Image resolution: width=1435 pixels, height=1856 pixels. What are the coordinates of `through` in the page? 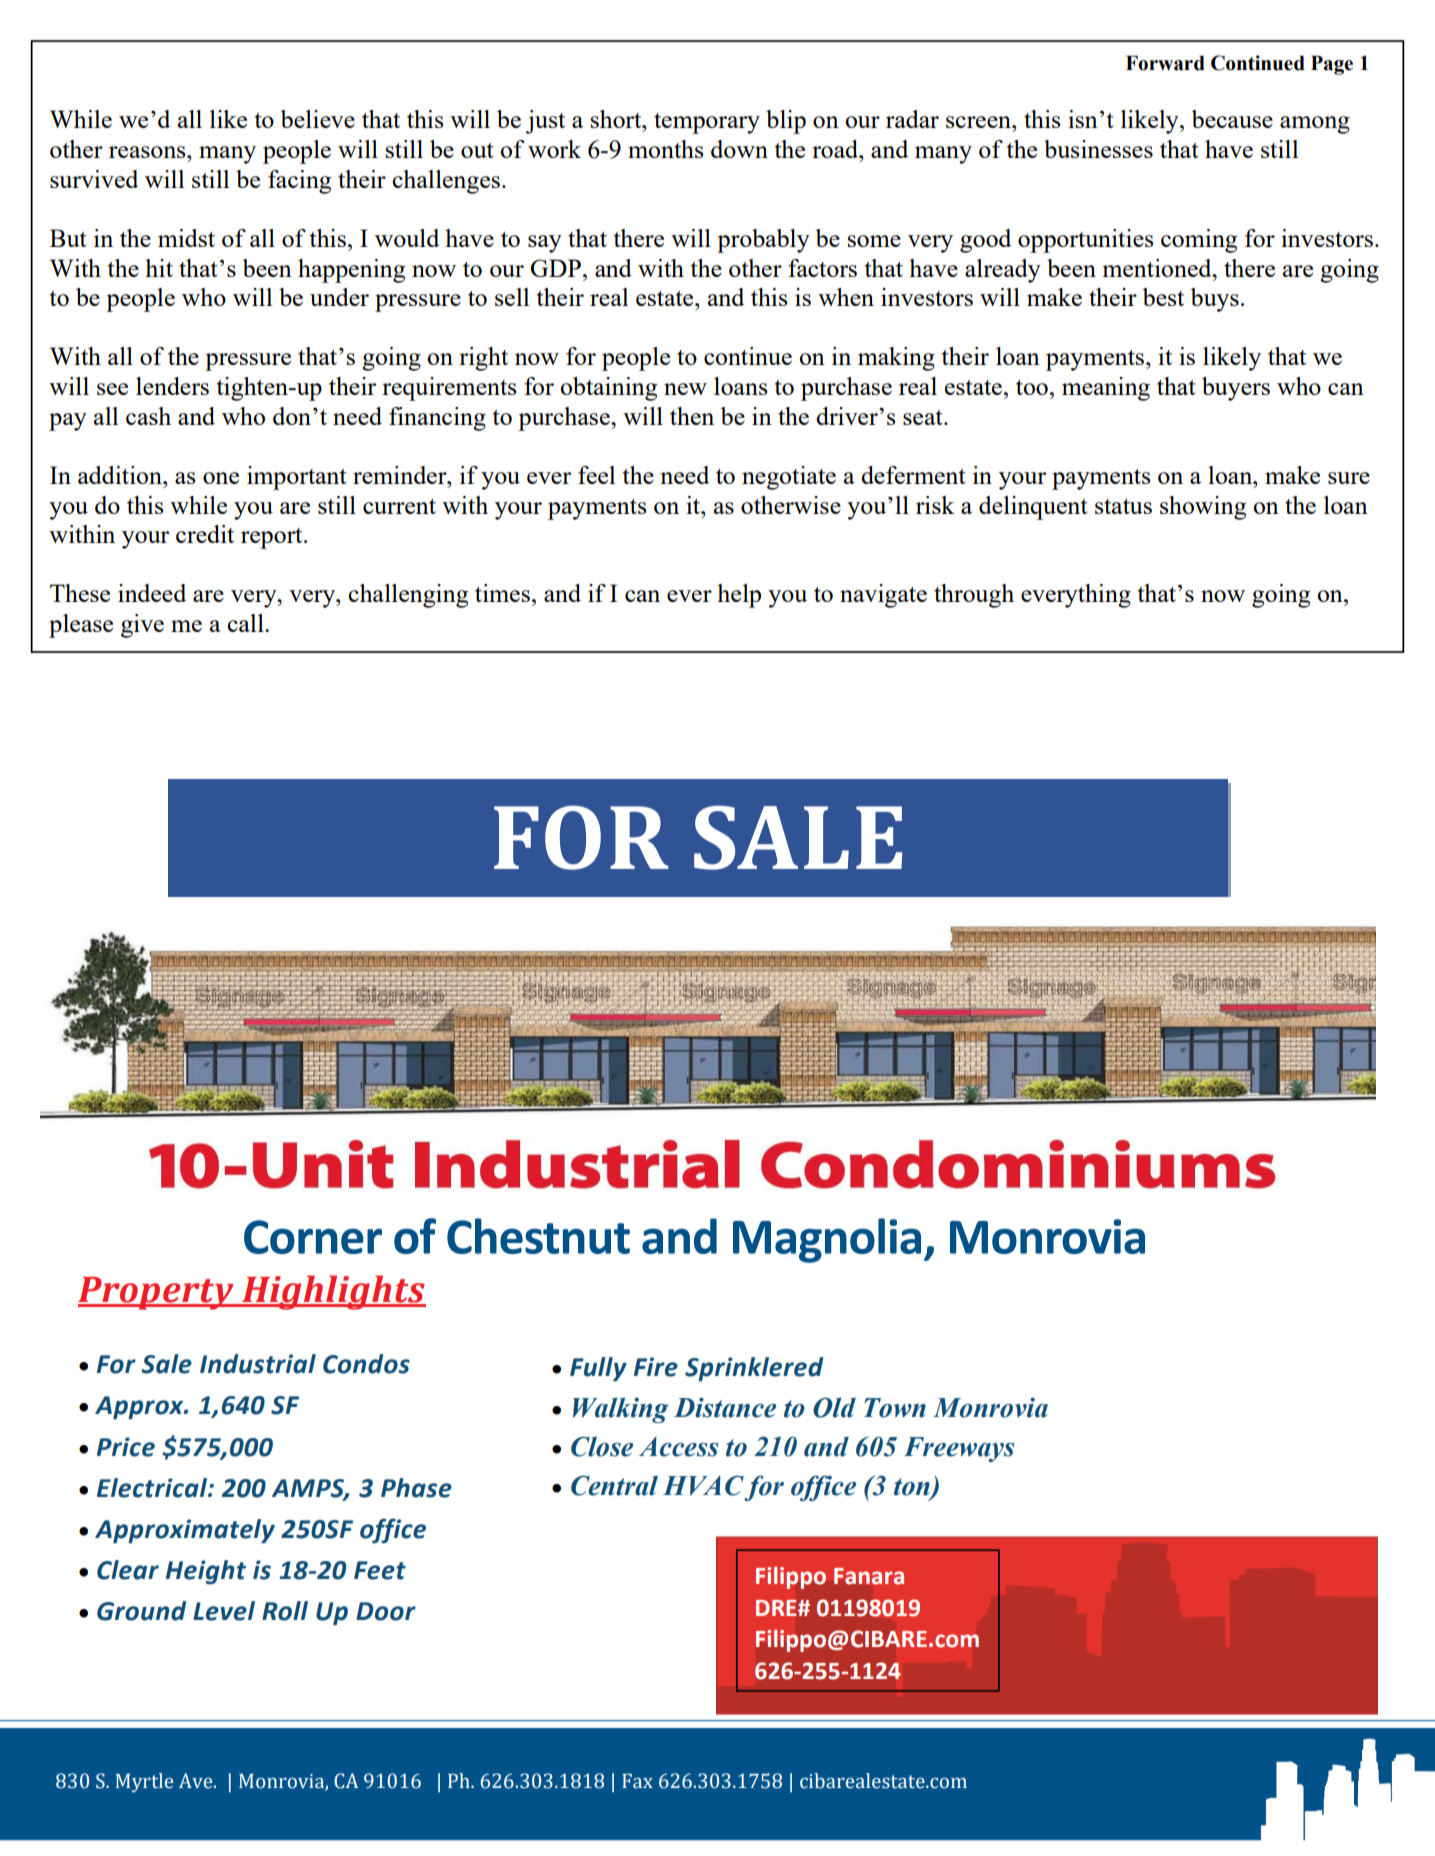 It's located at (974, 596).
